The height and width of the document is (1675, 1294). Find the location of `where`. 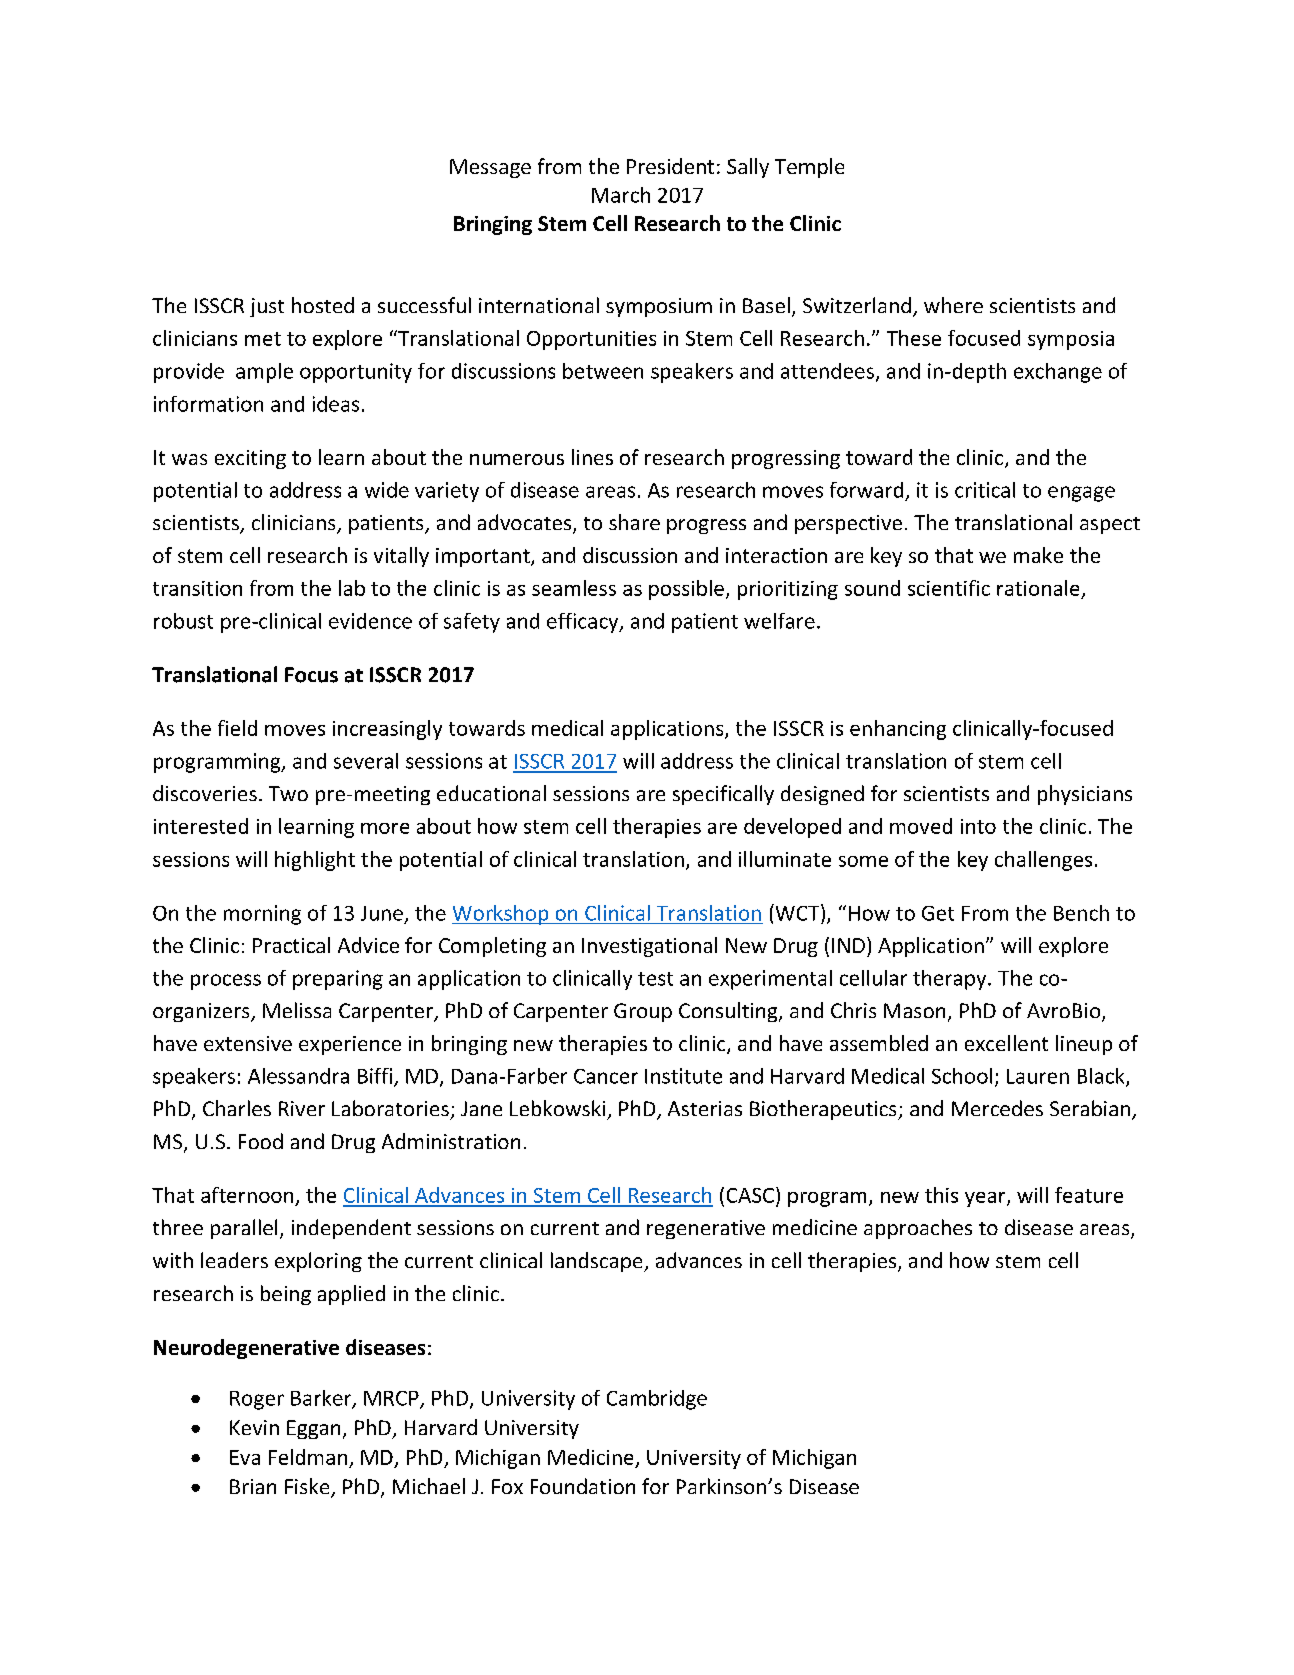

where is located at coordinates (953, 305).
